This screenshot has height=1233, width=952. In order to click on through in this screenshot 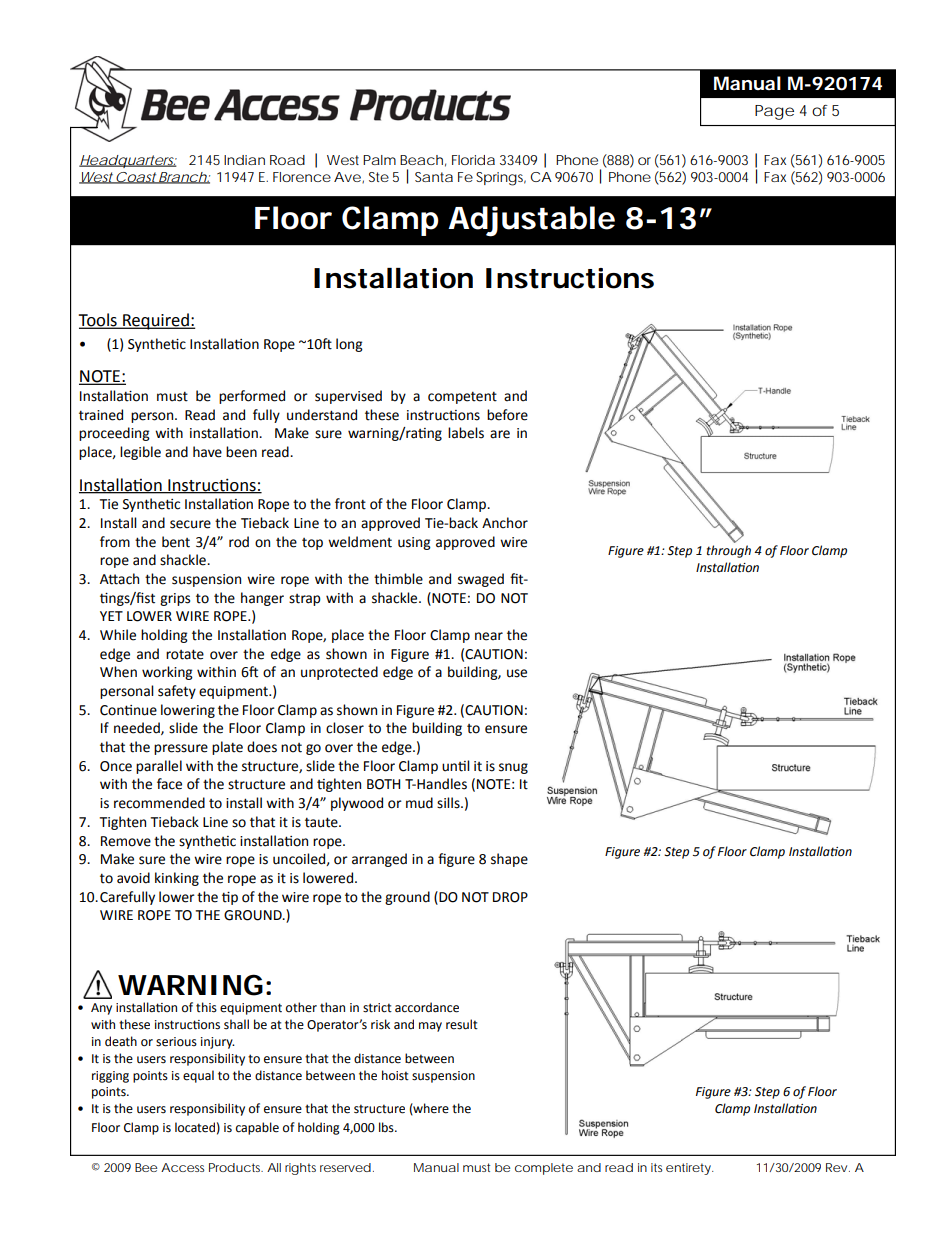, I will do `click(729, 551)`.
